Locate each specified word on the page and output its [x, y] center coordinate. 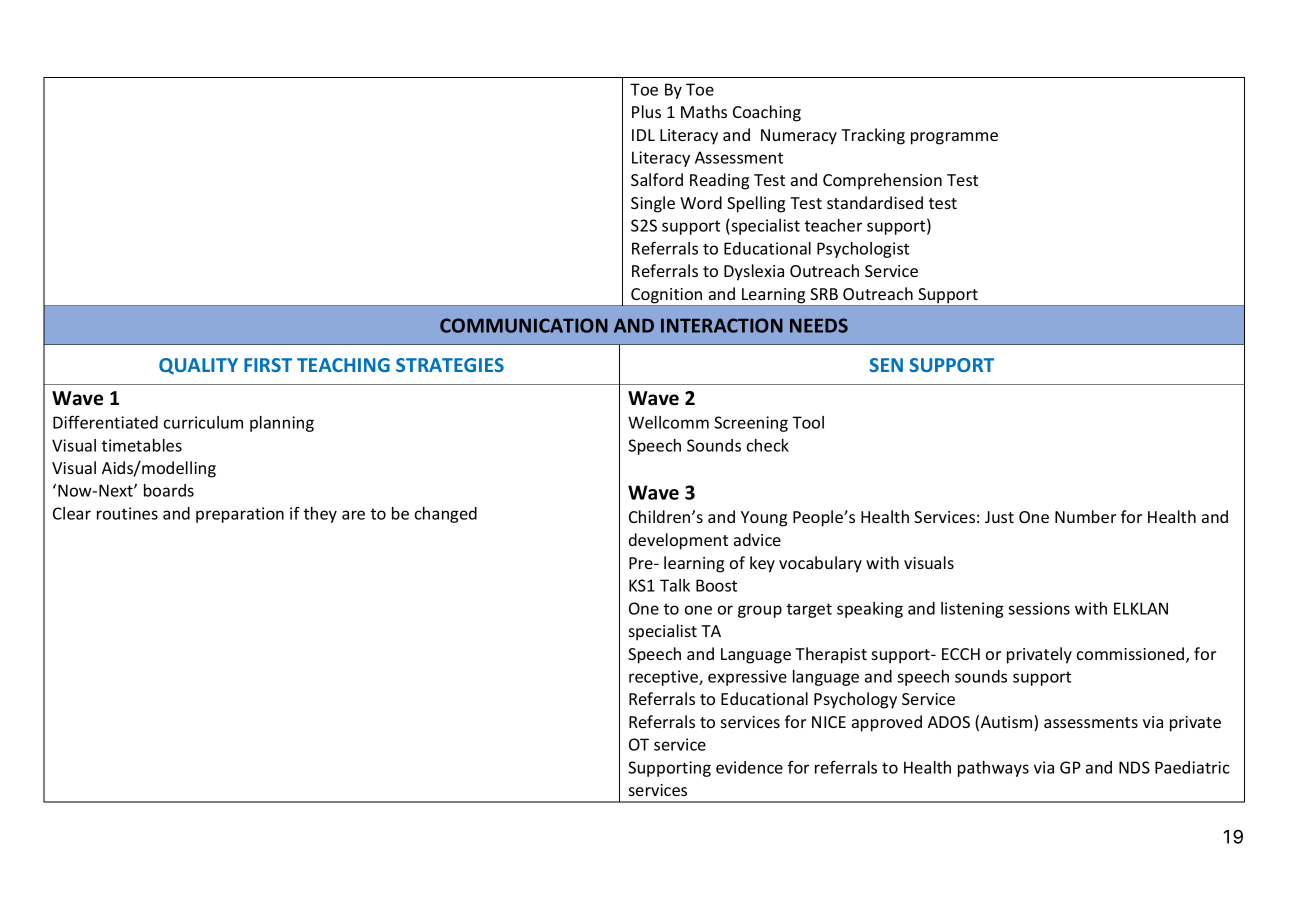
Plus [646, 111]
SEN [886, 365]
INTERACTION [722, 325]
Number [1085, 516]
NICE [829, 722]
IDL [643, 135]
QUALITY [198, 366]
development [678, 541]
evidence [749, 767]
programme [954, 138]
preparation [240, 515]
